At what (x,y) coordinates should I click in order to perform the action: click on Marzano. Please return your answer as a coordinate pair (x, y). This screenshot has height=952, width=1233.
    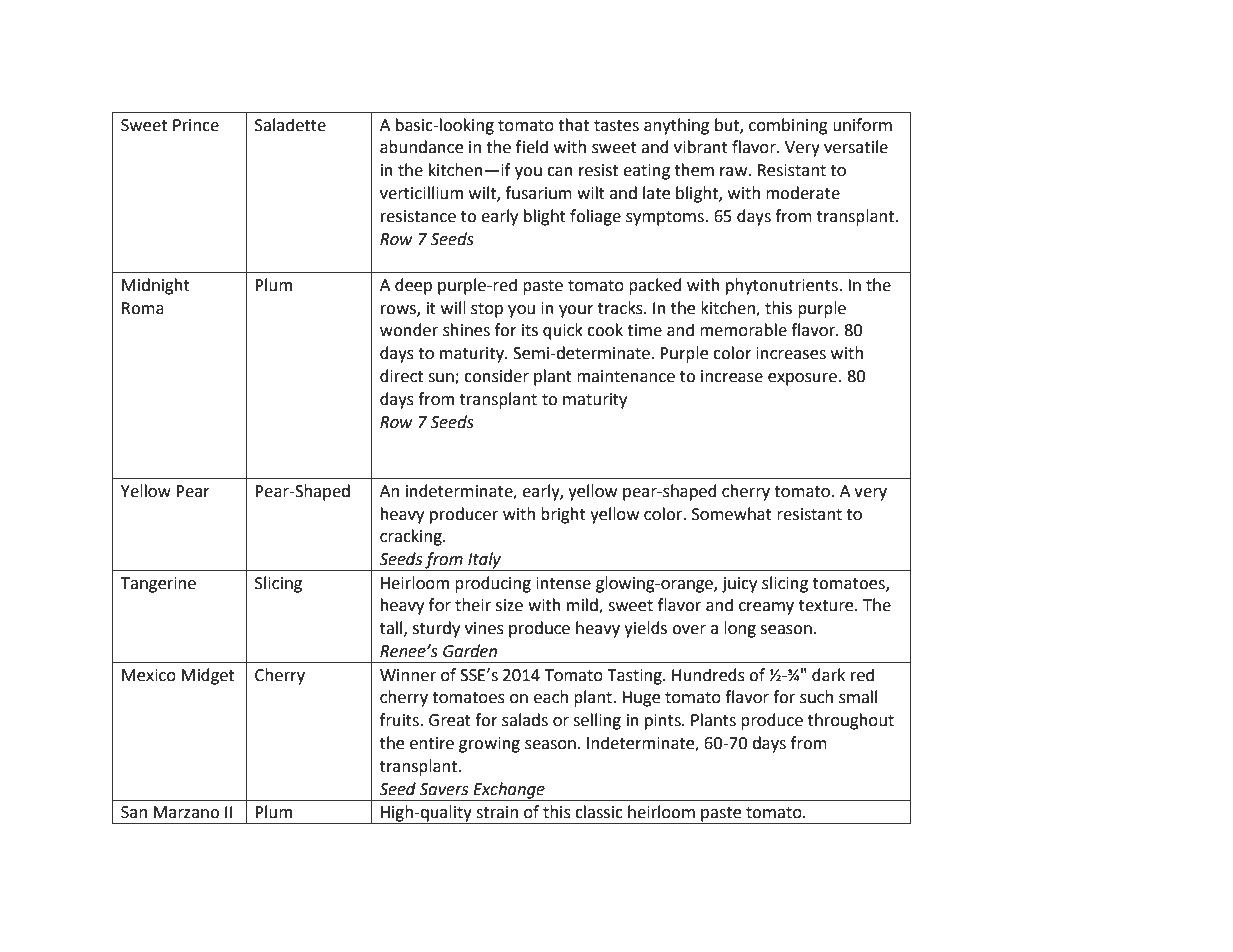
    Looking at the image, I should click on (186, 812).
